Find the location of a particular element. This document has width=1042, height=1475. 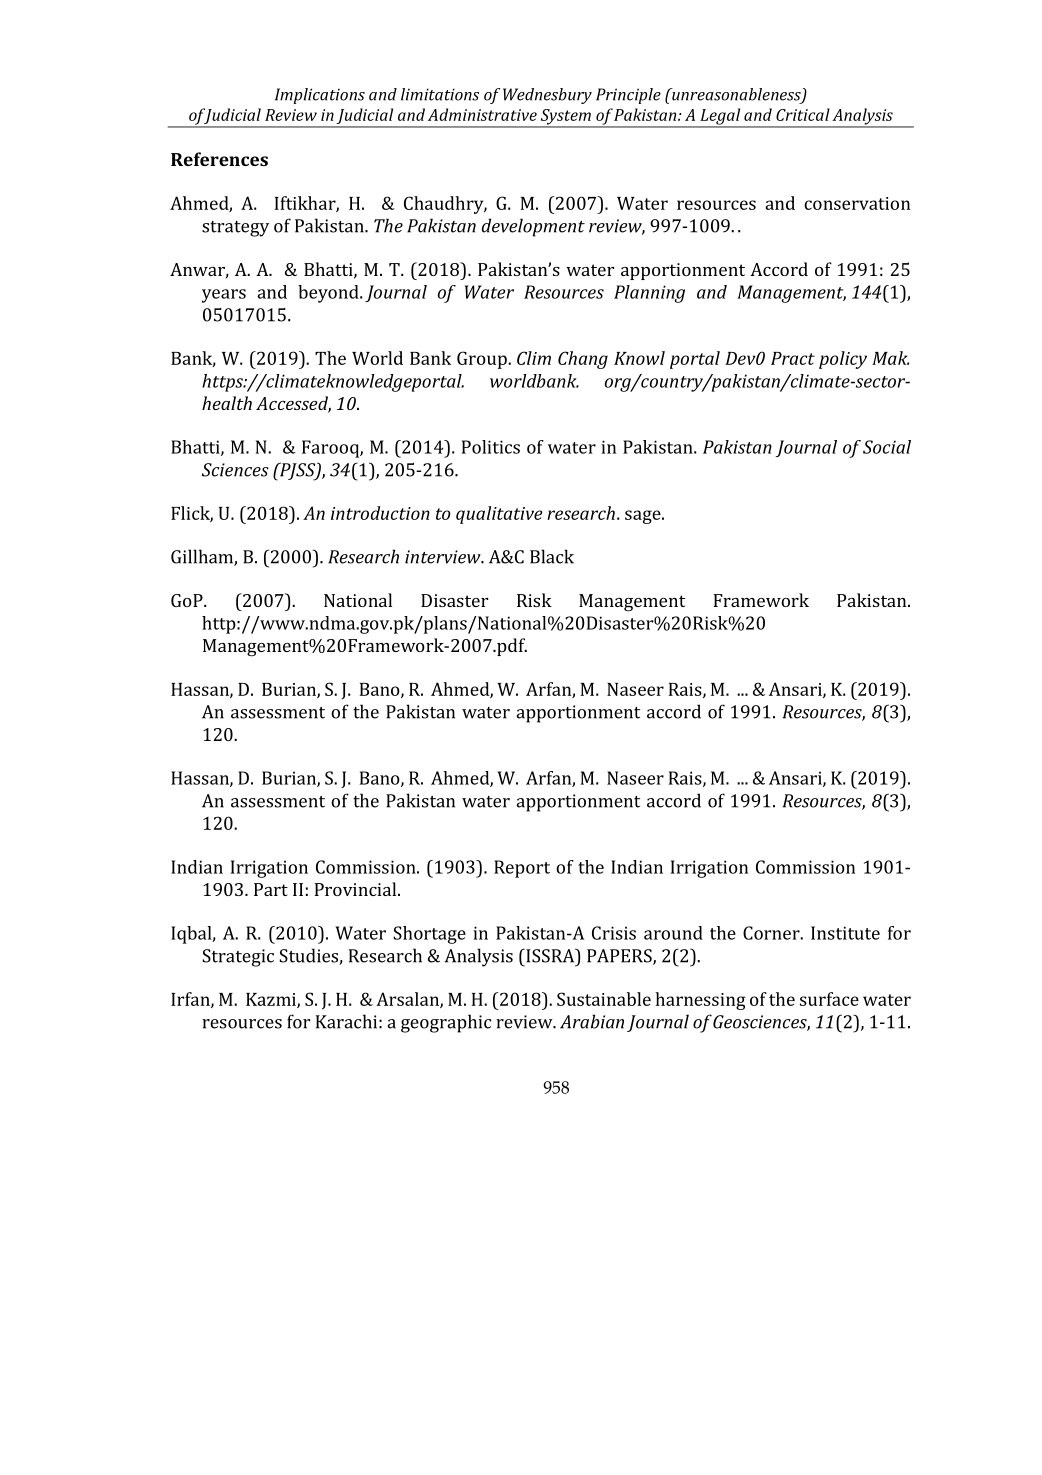

Implications is located at coordinates (320, 96).
